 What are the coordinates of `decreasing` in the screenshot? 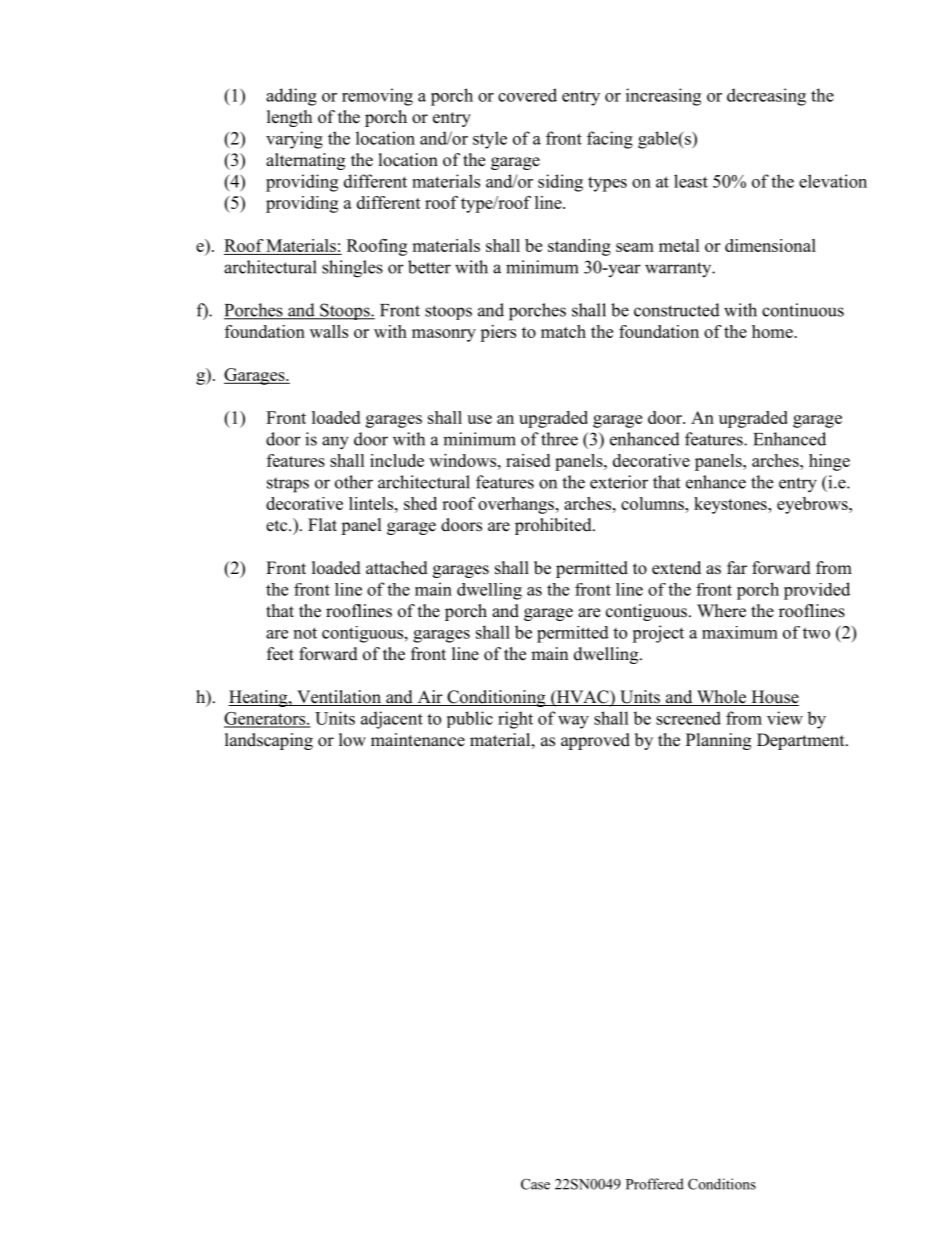 It's located at (766, 97).
